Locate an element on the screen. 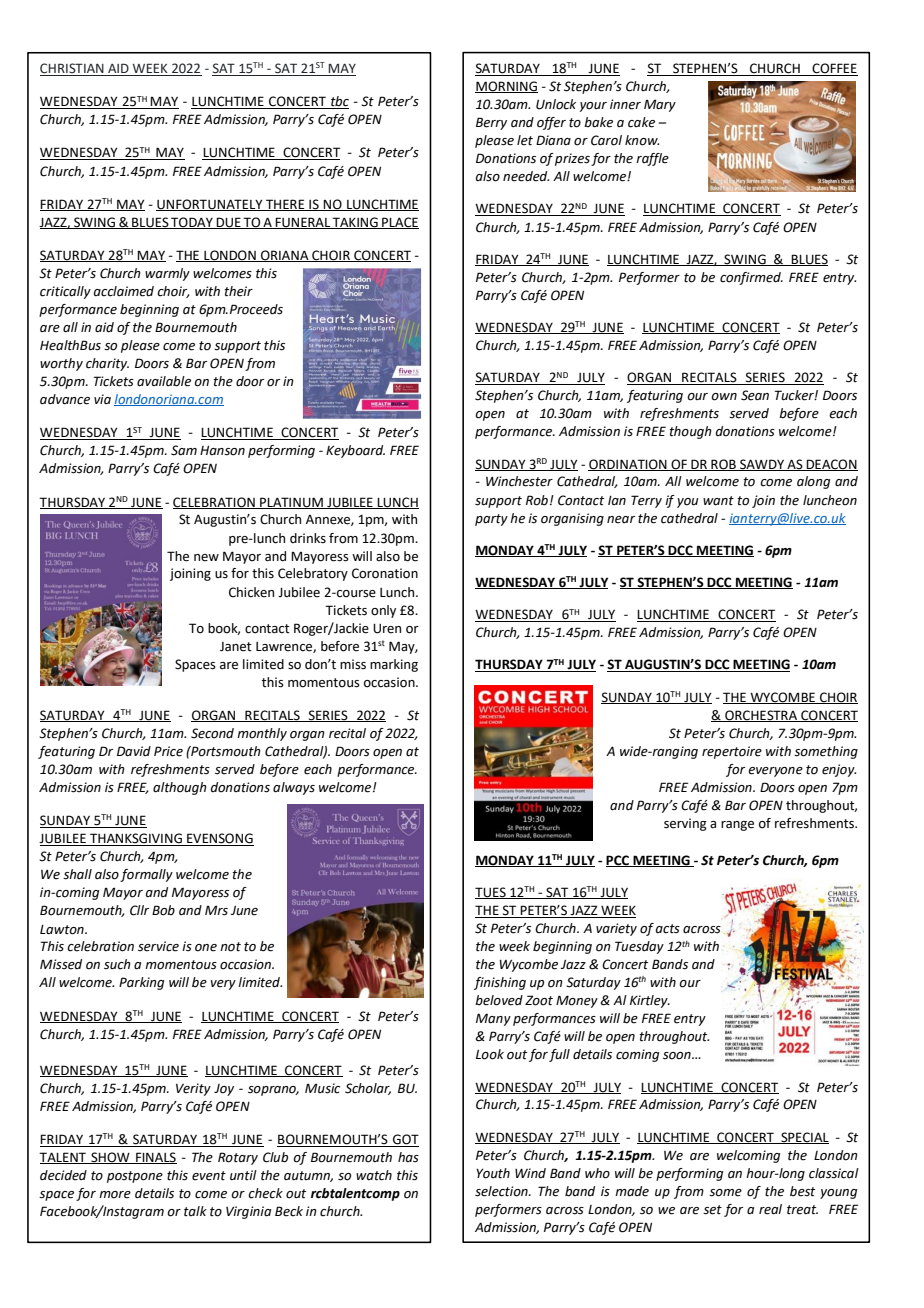 This screenshot has width=924, height=1308. Winchester is located at coordinates (519, 481).
